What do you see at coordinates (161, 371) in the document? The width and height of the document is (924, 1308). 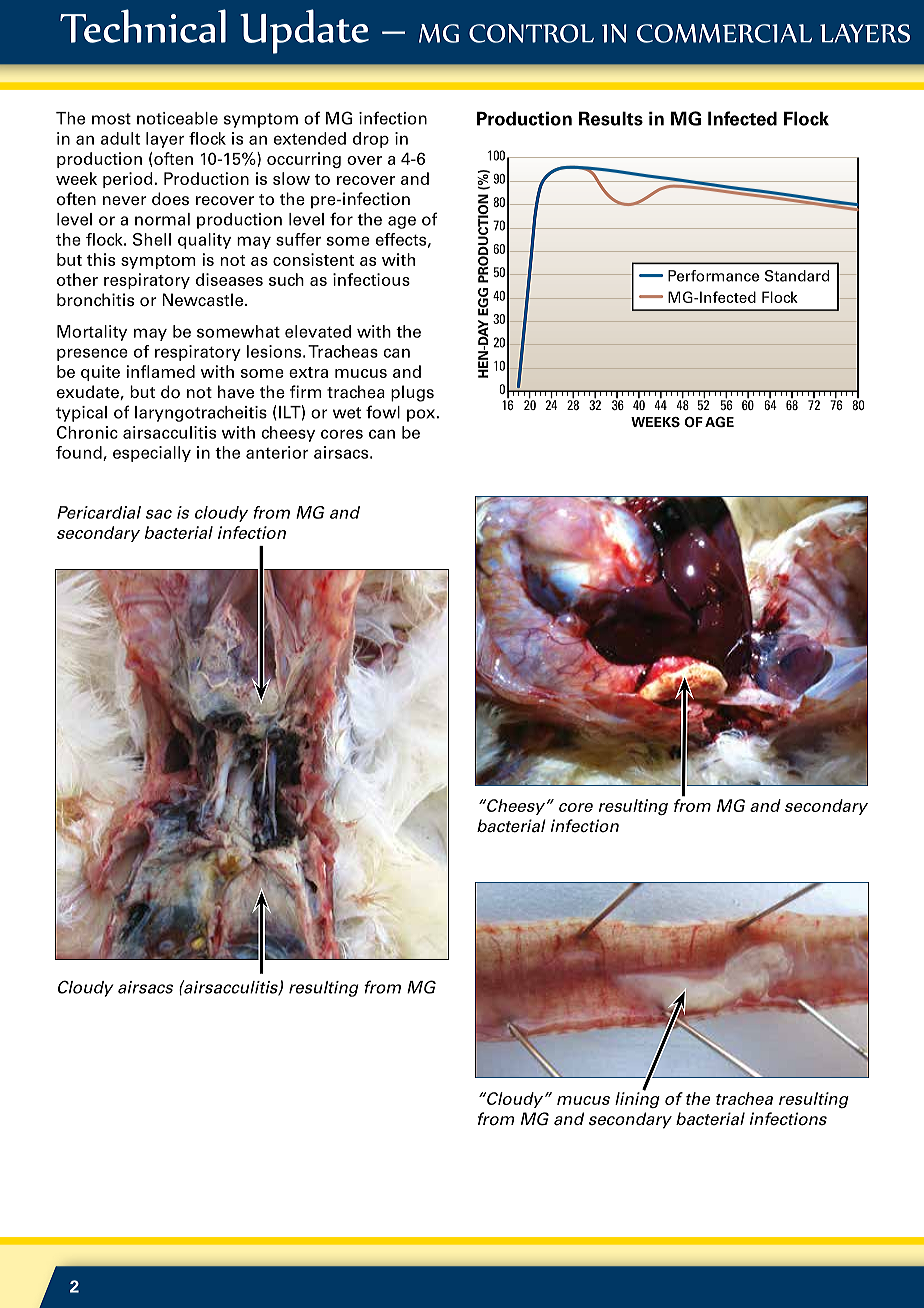 I see `inflamed` at bounding box center [161, 371].
